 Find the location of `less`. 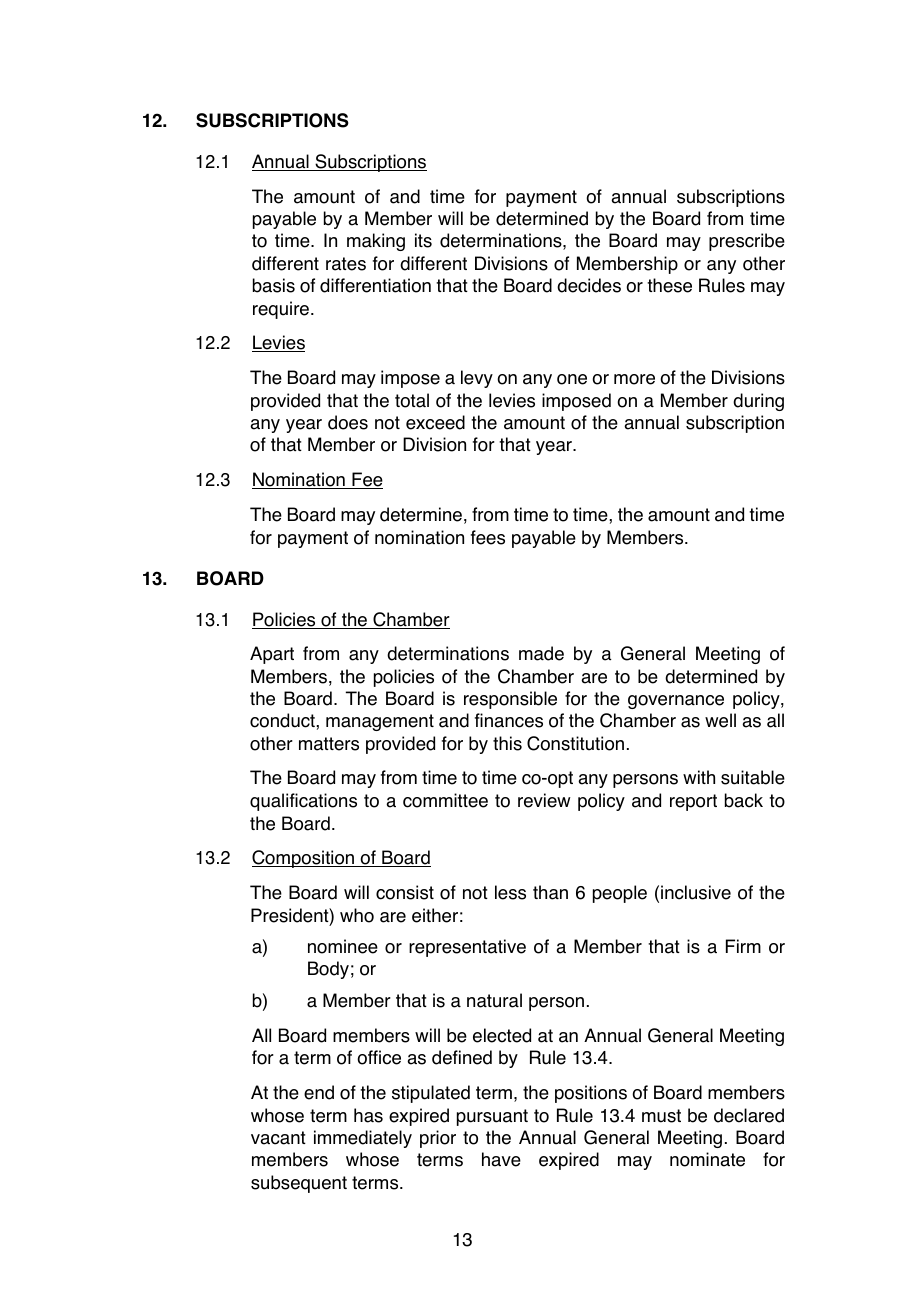

less is located at coordinates (510, 892).
